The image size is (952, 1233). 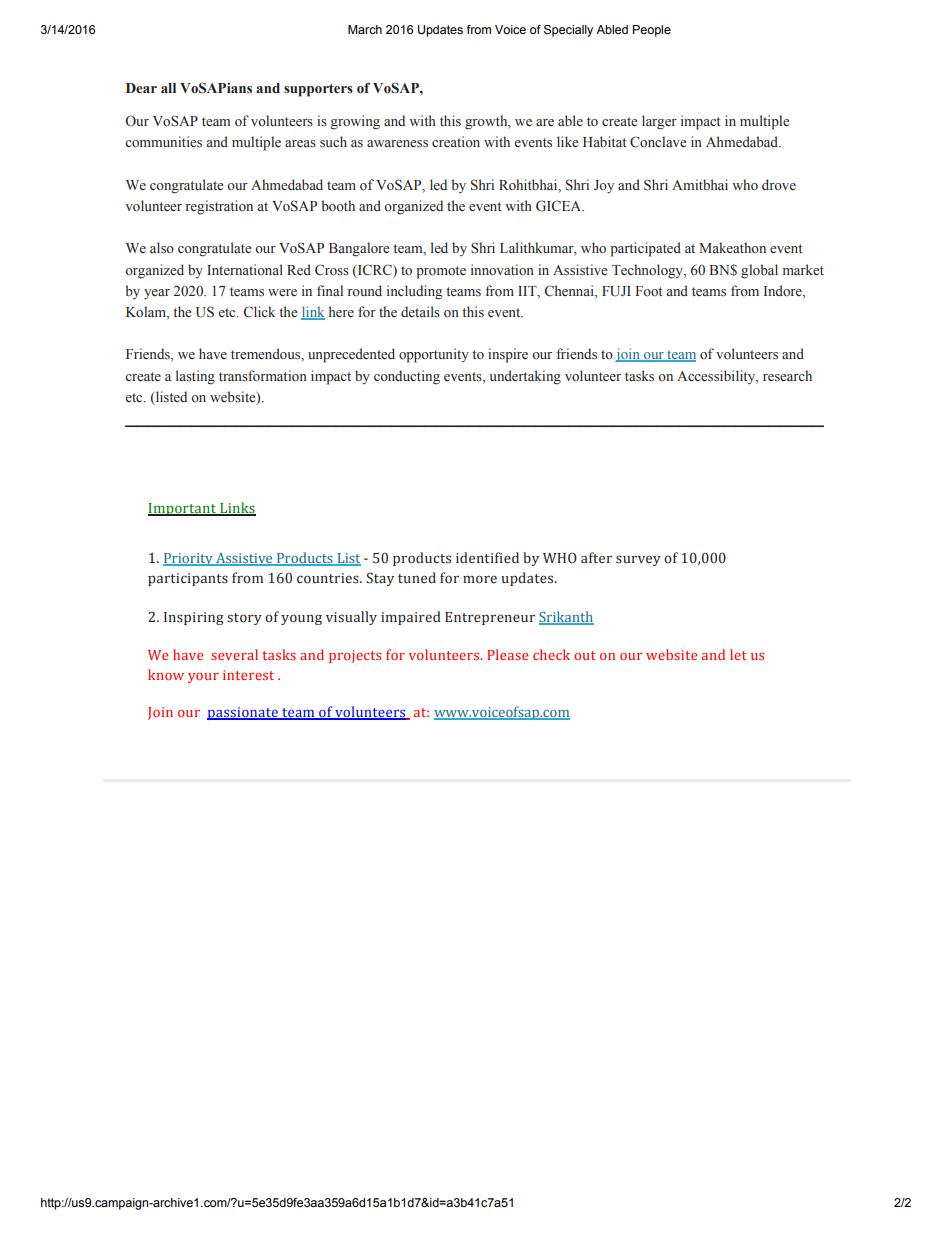 I want to click on drove, so click(x=779, y=184).
